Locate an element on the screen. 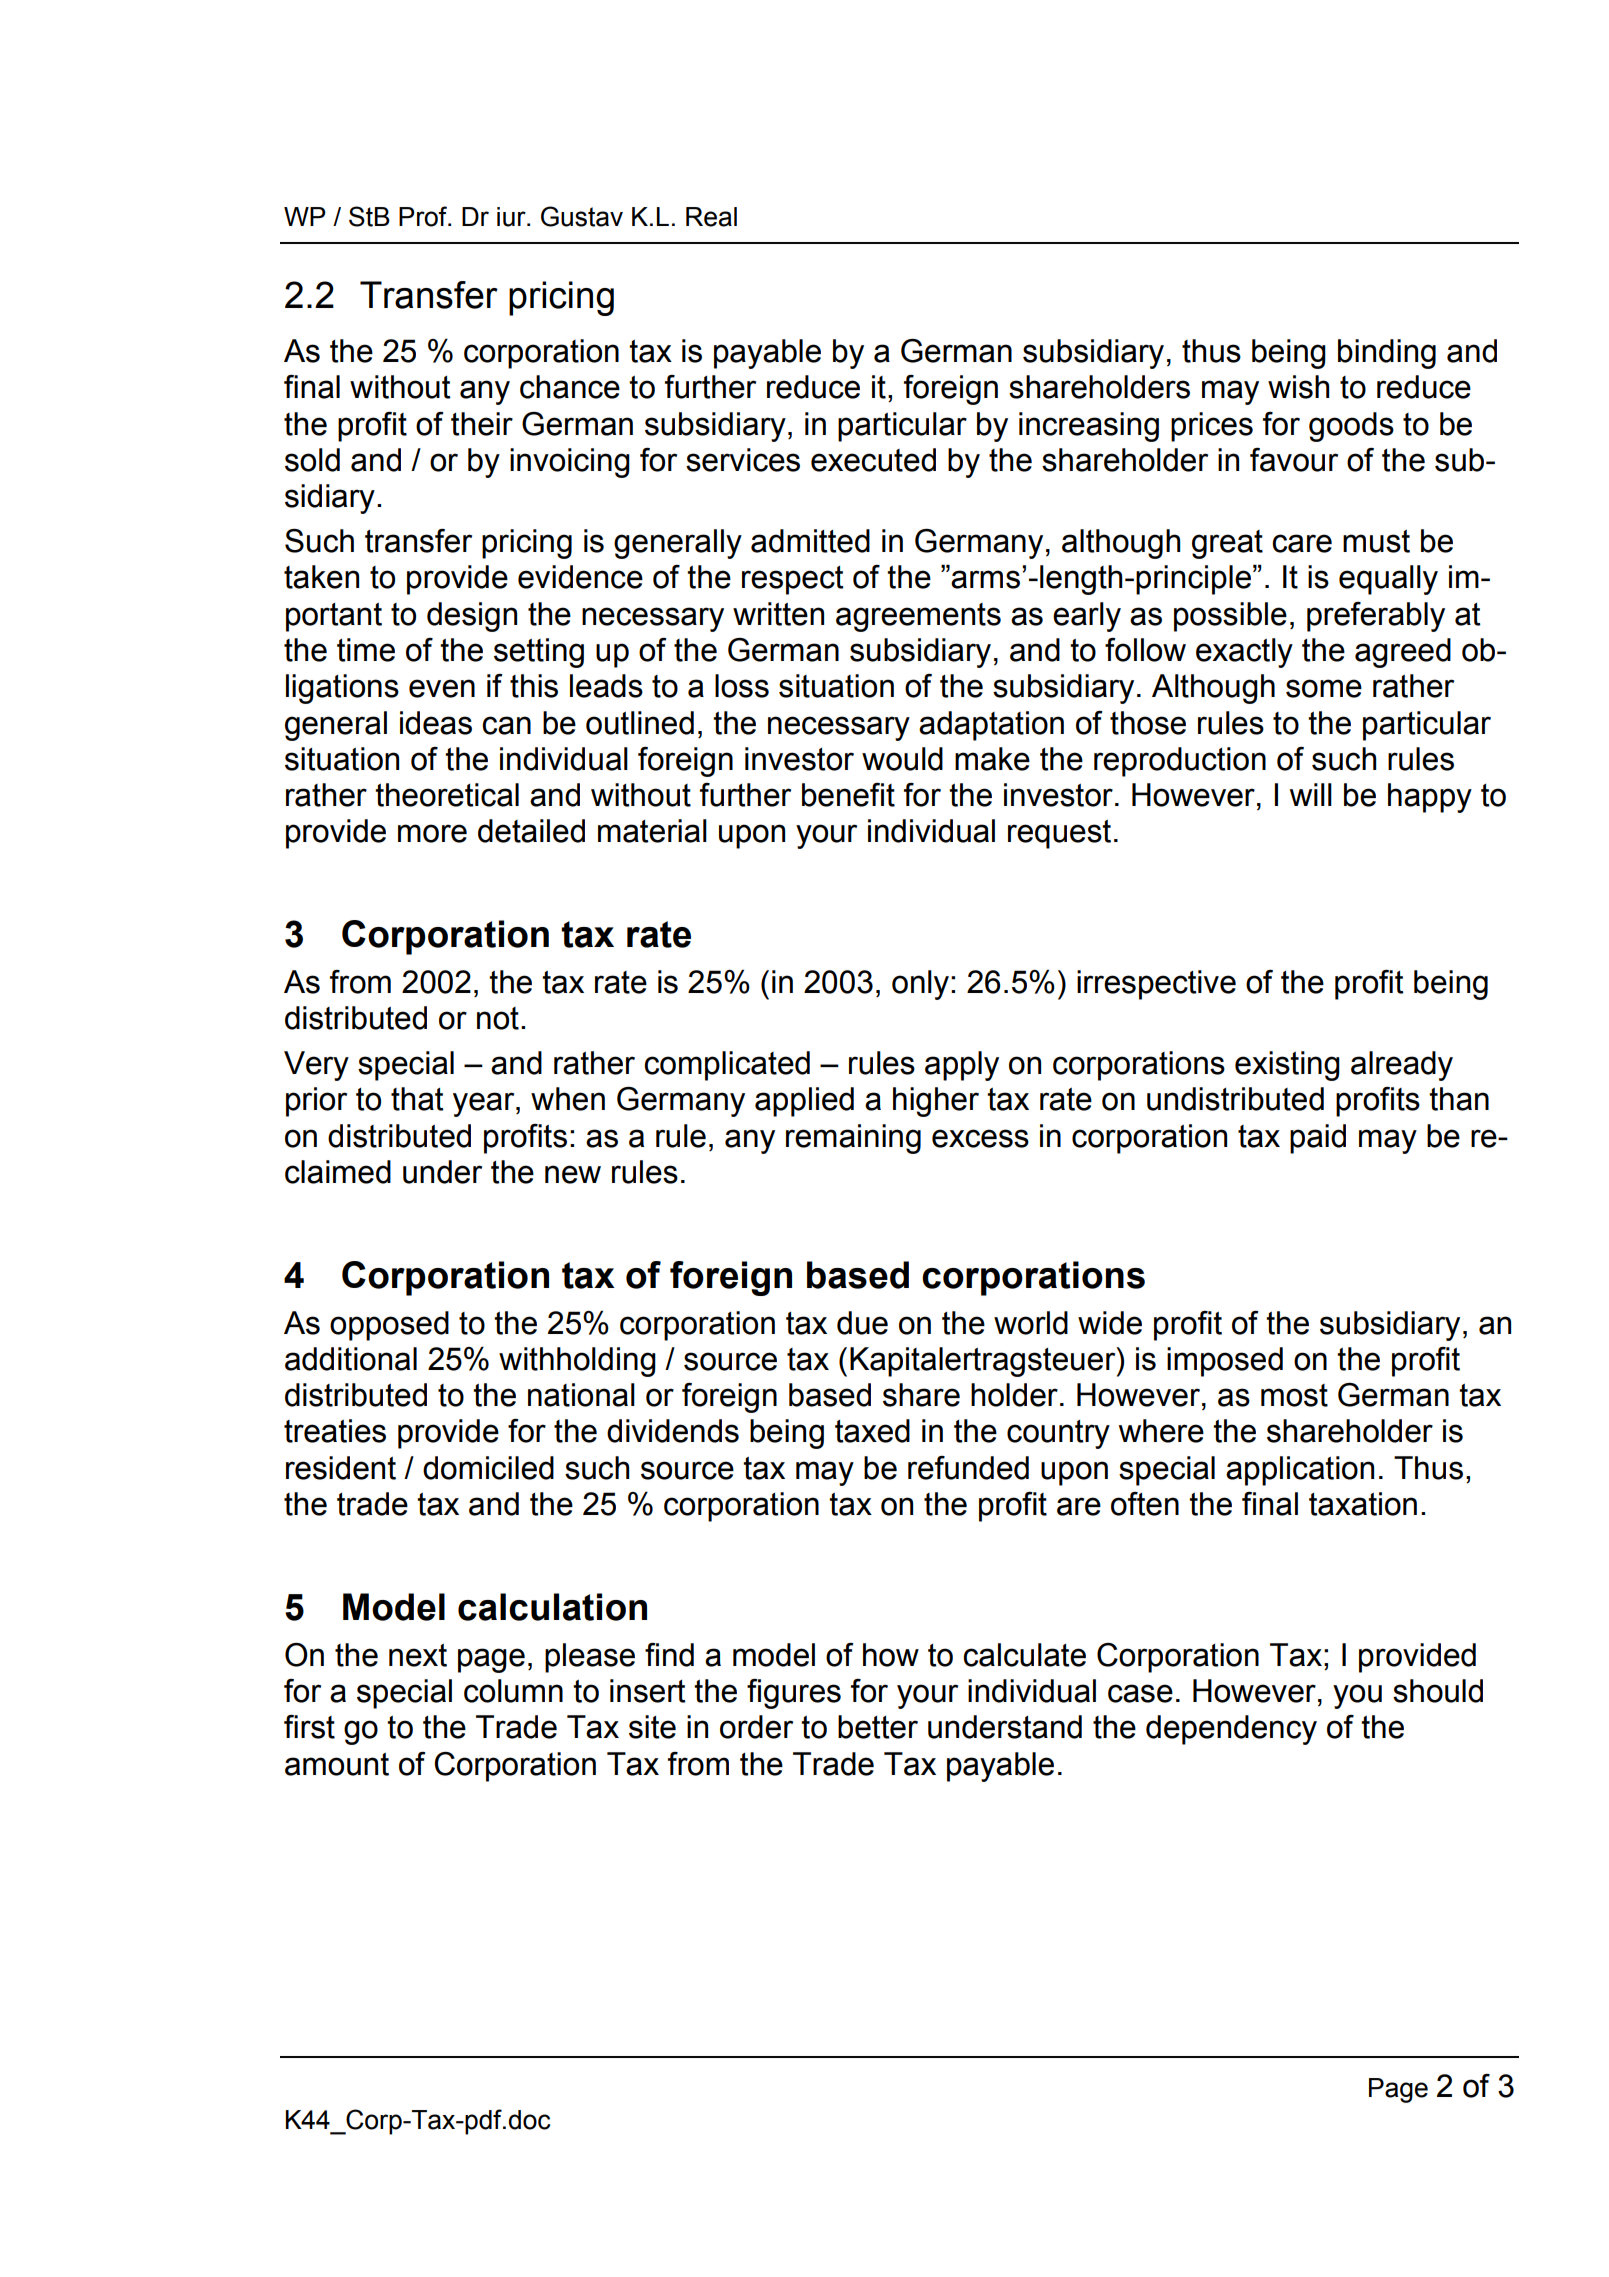 This screenshot has height=2277, width=1609. binding is located at coordinates (1387, 354).
